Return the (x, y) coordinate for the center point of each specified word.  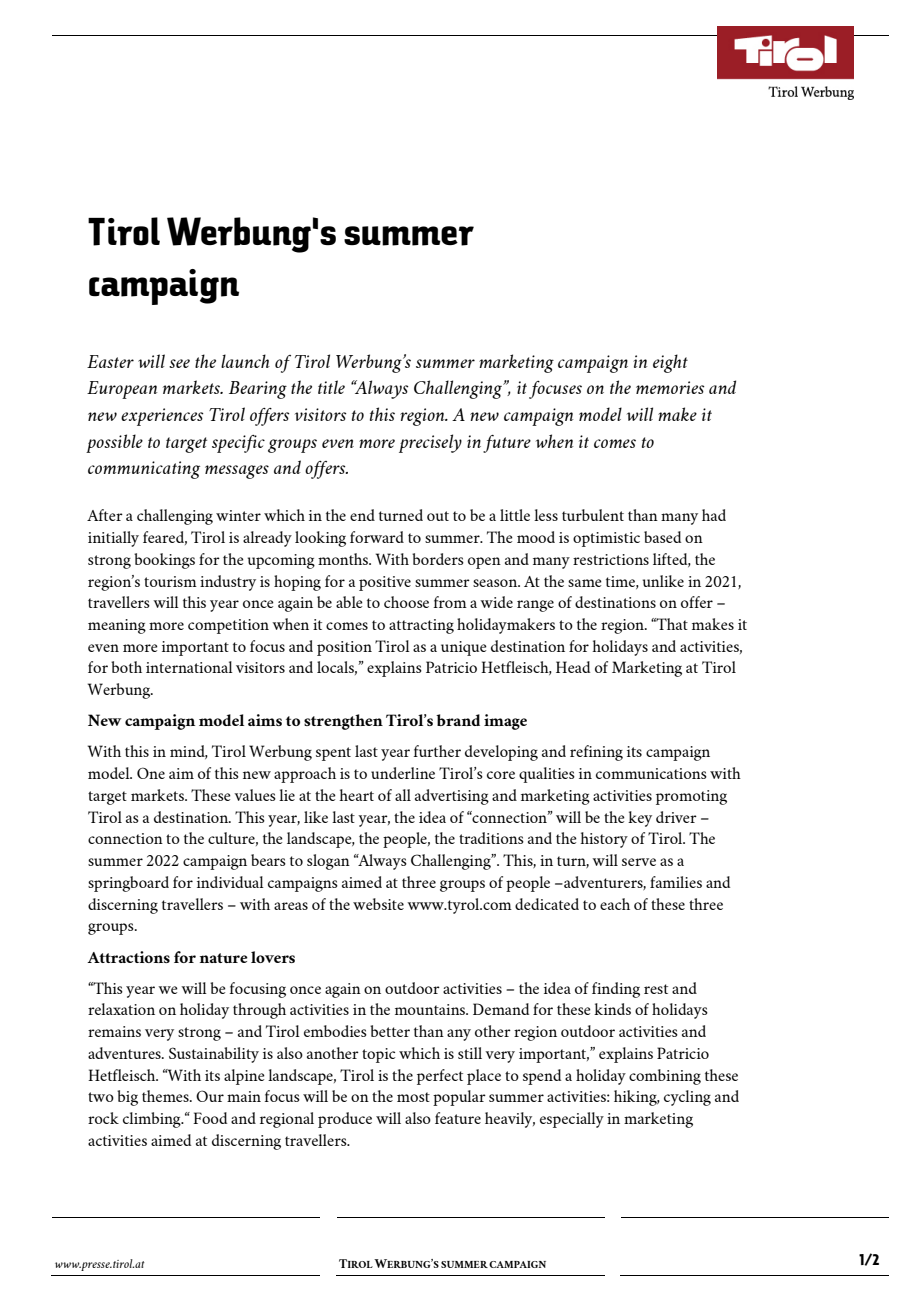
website (378, 904)
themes (166, 1096)
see (179, 363)
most (413, 1097)
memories (670, 387)
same (585, 583)
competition (228, 626)
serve (639, 862)
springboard (128, 884)
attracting (421, 626)
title (331, 387)
